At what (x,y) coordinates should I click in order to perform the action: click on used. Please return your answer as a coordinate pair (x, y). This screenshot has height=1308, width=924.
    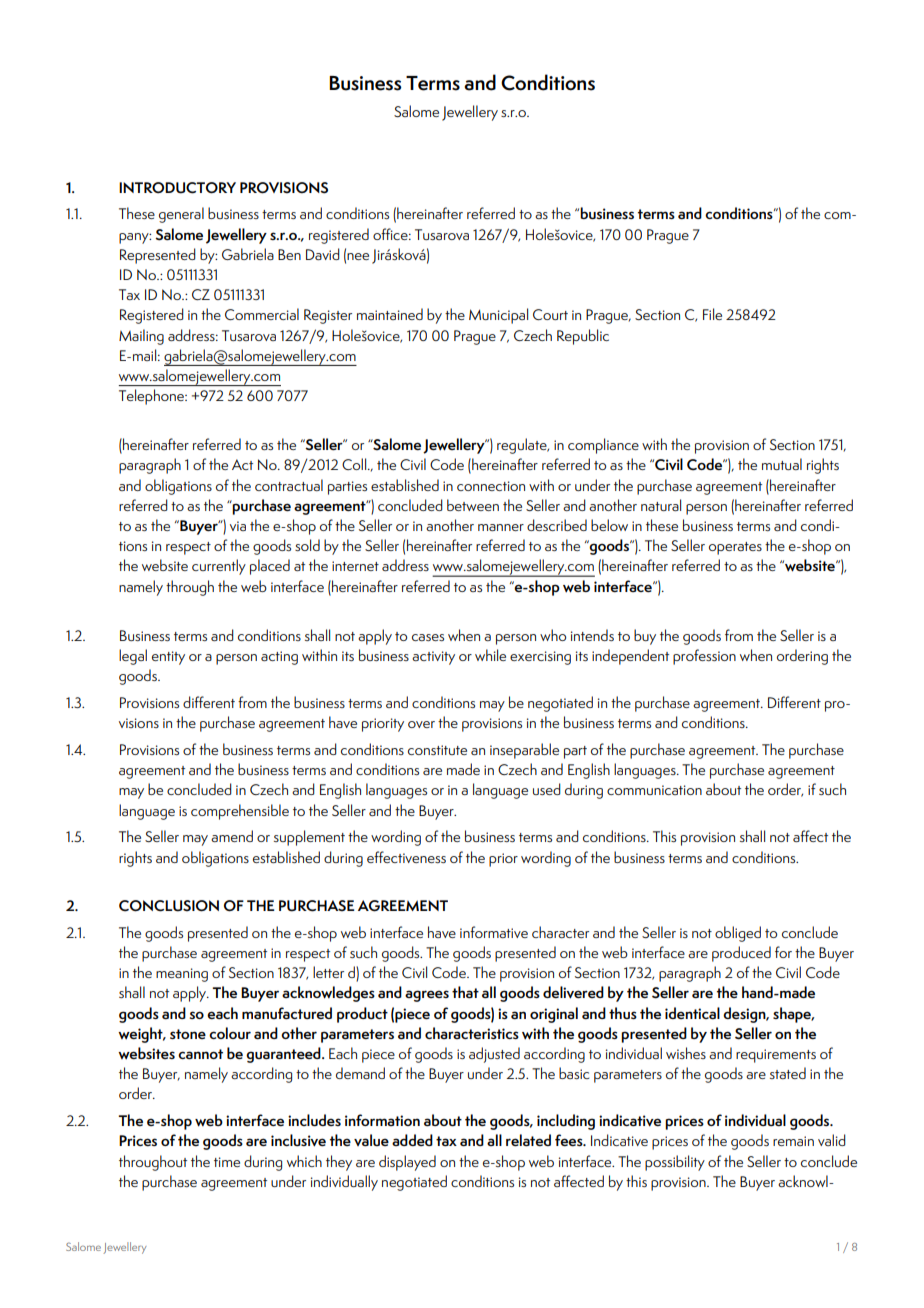
    Looking at the image, I should click on (547, 789).
